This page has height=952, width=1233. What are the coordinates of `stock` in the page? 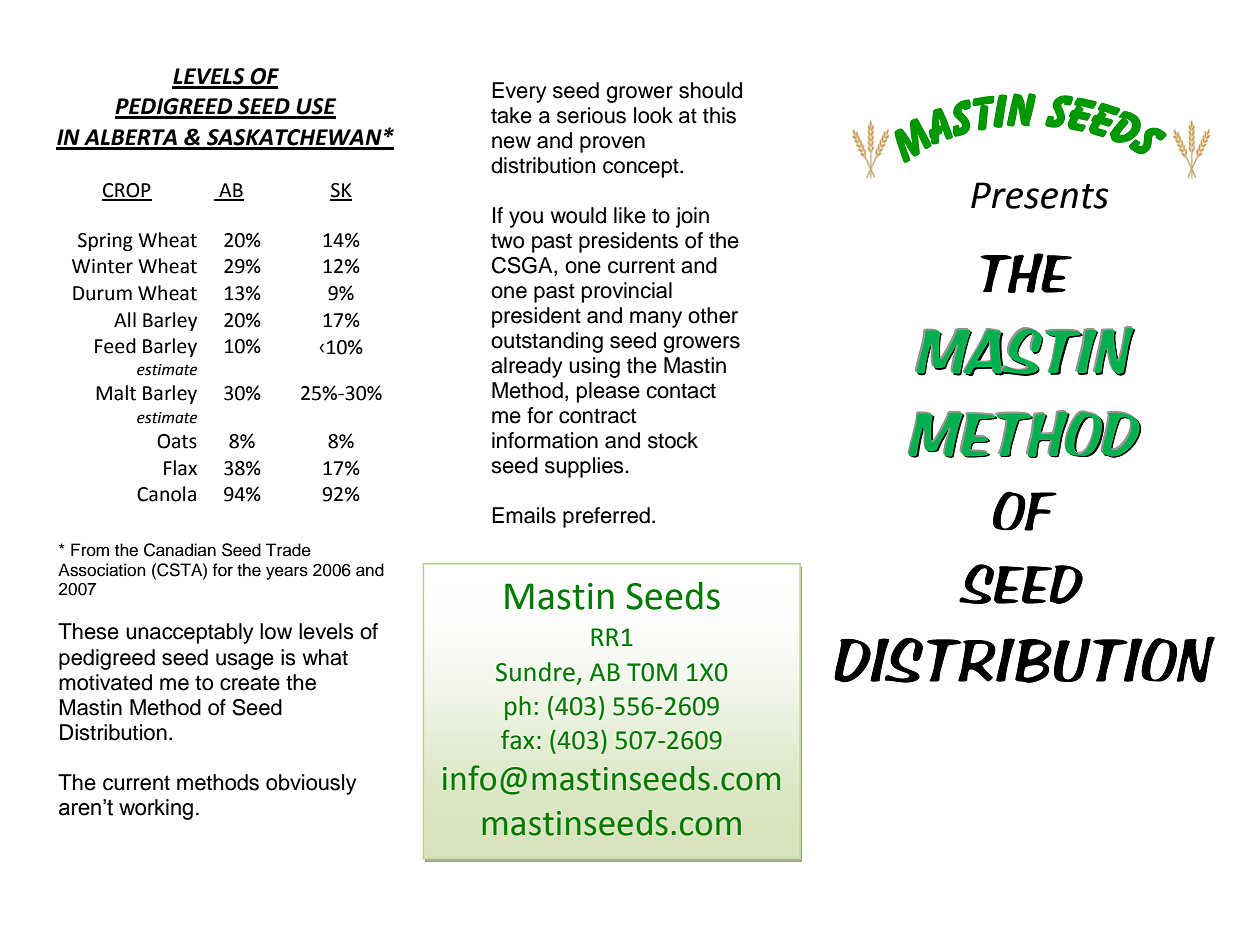 It's located at (673, 440).
